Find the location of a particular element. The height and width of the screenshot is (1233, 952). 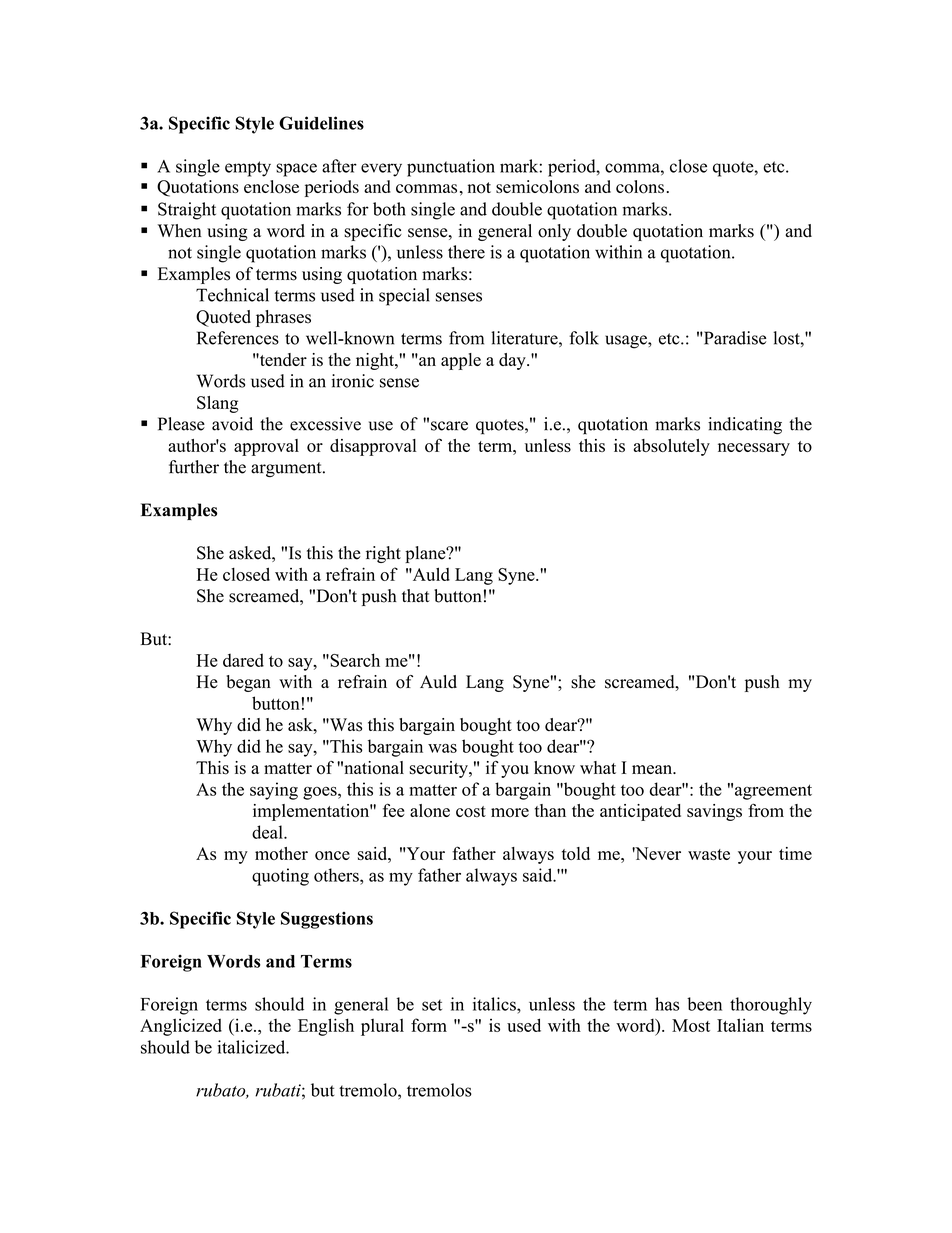

English is located at coordinates (326, 1027).
